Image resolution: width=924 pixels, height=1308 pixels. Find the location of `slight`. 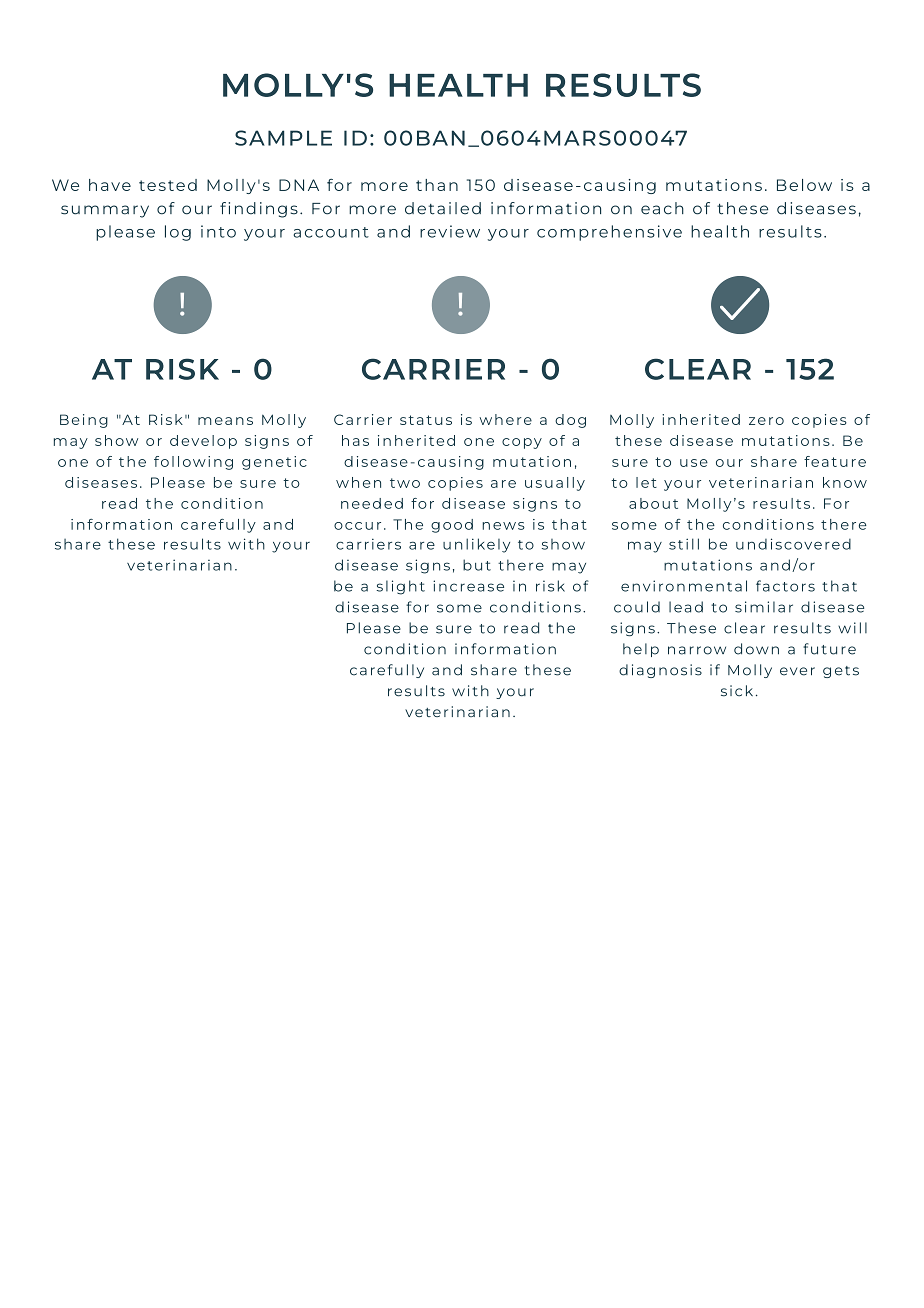

slight is located at coordinates (401, 587).
